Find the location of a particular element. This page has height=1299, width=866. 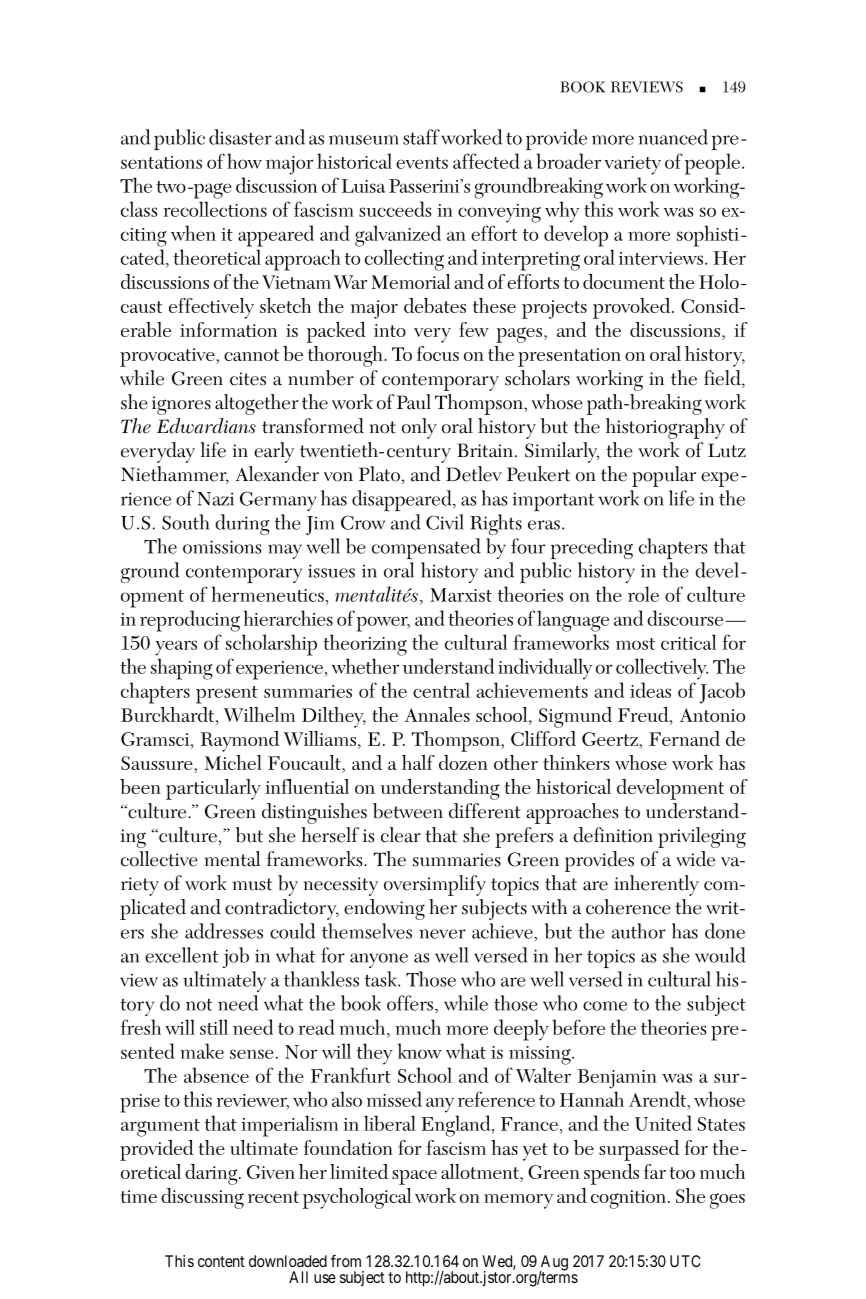

South is located at coordinates (185, 522).
